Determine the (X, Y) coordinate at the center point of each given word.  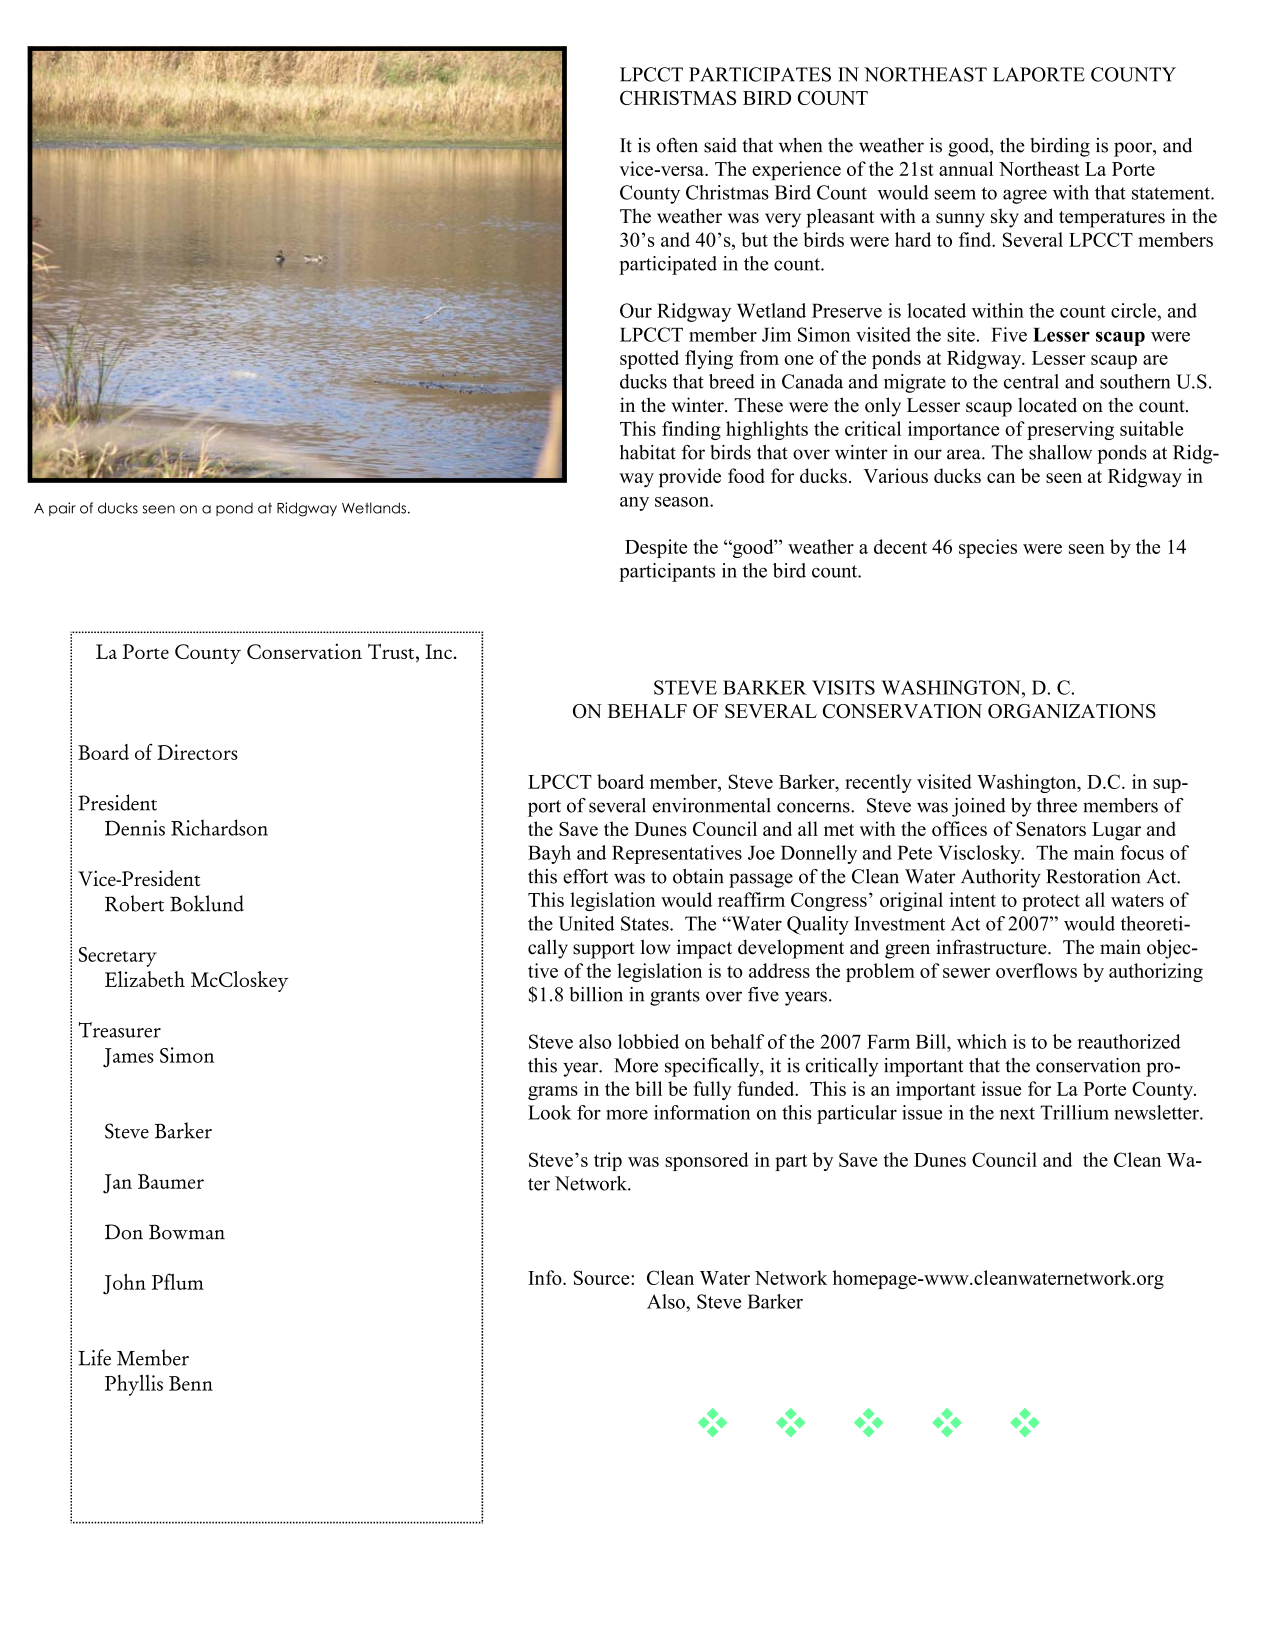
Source (603, 1277)
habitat (648, 452)
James (128, 1058)
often (677, 145)
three (1056, 805)
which (982, 1041)
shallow (1060, 452)
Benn (191, 1383)
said (720, 145)
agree (1025, 196)
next (1017, 1113)
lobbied (648, 1041)
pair (62, 509)
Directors (197, 752)
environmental (711, 805)
